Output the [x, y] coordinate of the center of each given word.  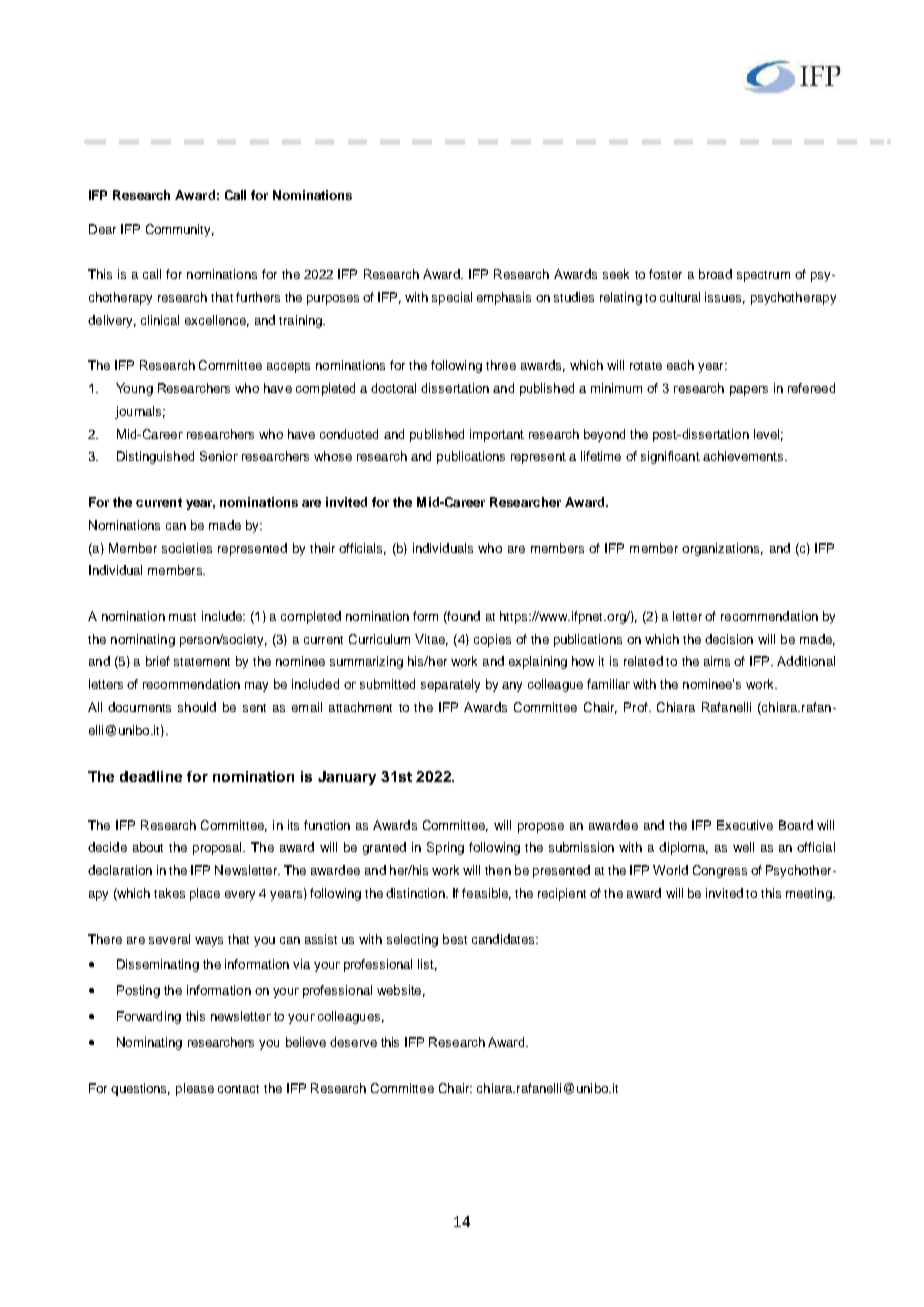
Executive [745, 825]
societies [187, 548]
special [452, 298]
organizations [722, 549]
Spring [445, 848]
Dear [102, 229]
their [322, 548]
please [195, 1089]
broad [715, 274]
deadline [151, 776]
